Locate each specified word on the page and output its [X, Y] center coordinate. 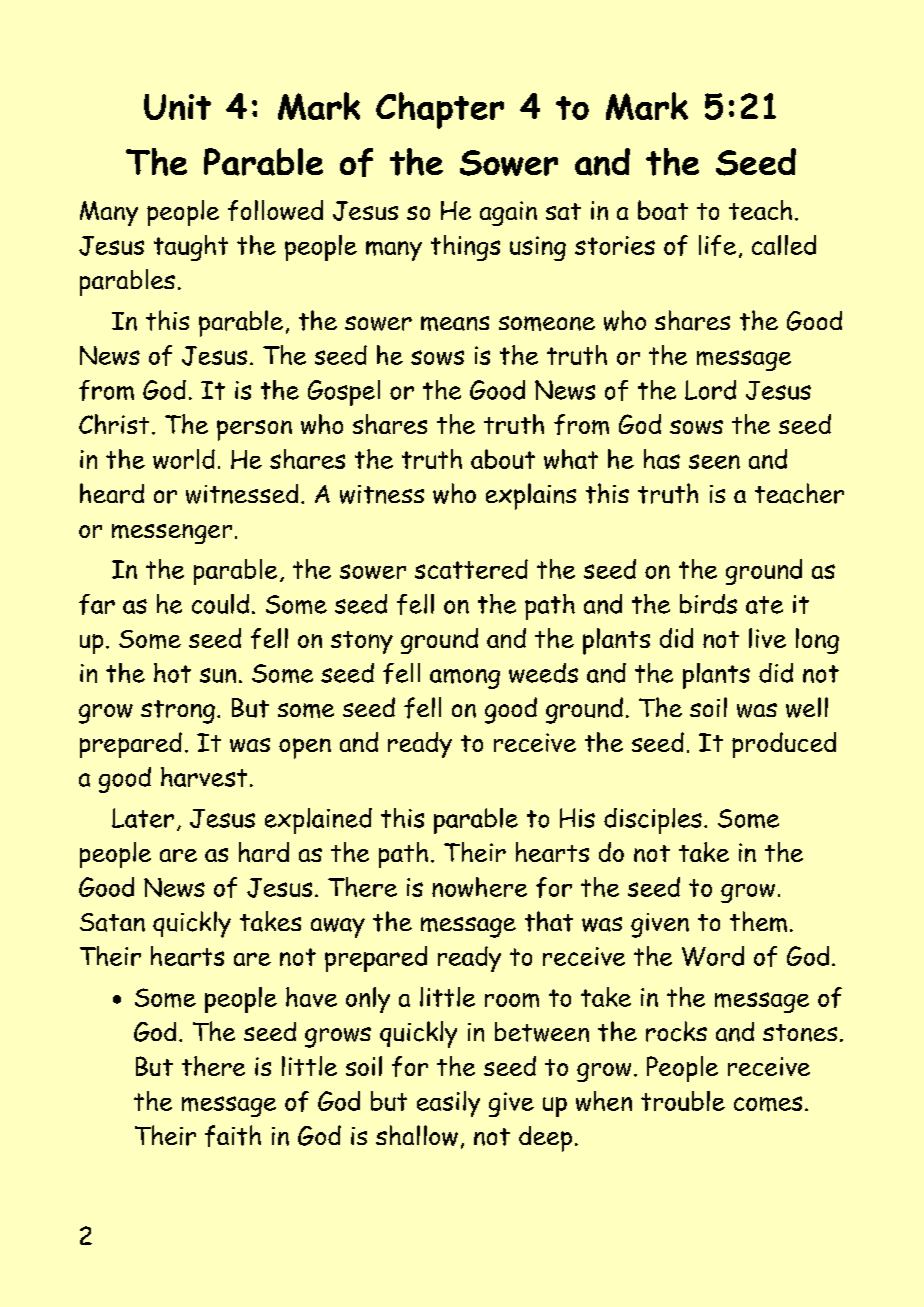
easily [448, 1104]
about [503, 459]
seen [714, 461]
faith [233, 1136]
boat [663, 210]
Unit [177, 107]
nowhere [479, 887]
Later [143, 818]
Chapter [440, 110]
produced [784, 745]
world [184, 459]
